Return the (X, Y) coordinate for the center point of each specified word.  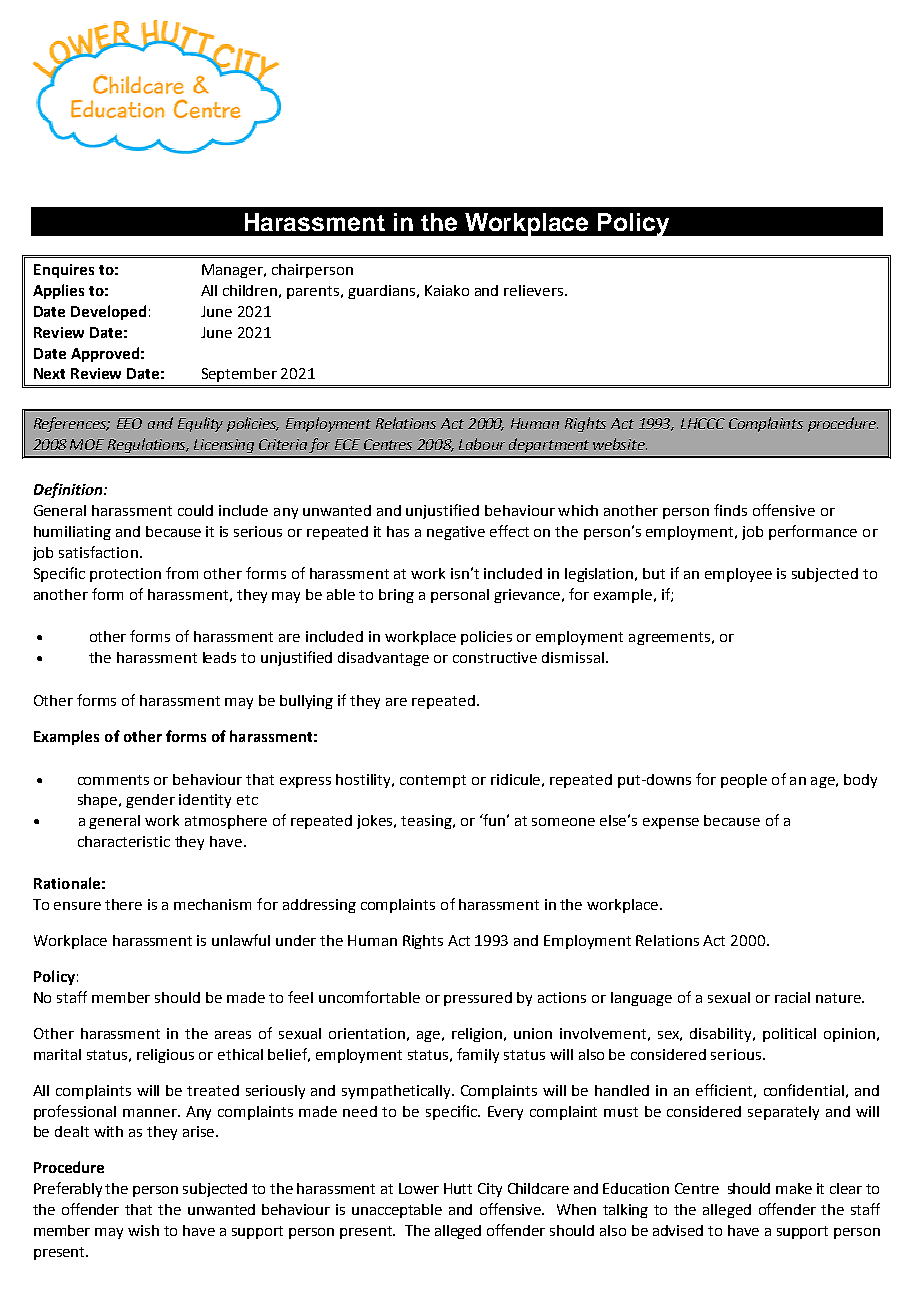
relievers (533, 290)
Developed (108, 312)
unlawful (241, 940)
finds (730, 510)
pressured (478, 999)
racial (792, 997)
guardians (383, 292)
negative (456, 533)
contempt (433, 781)
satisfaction (98, 552)
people (744, 781)
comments (113, 780)
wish (143, 1230)
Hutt (458, 1188)
